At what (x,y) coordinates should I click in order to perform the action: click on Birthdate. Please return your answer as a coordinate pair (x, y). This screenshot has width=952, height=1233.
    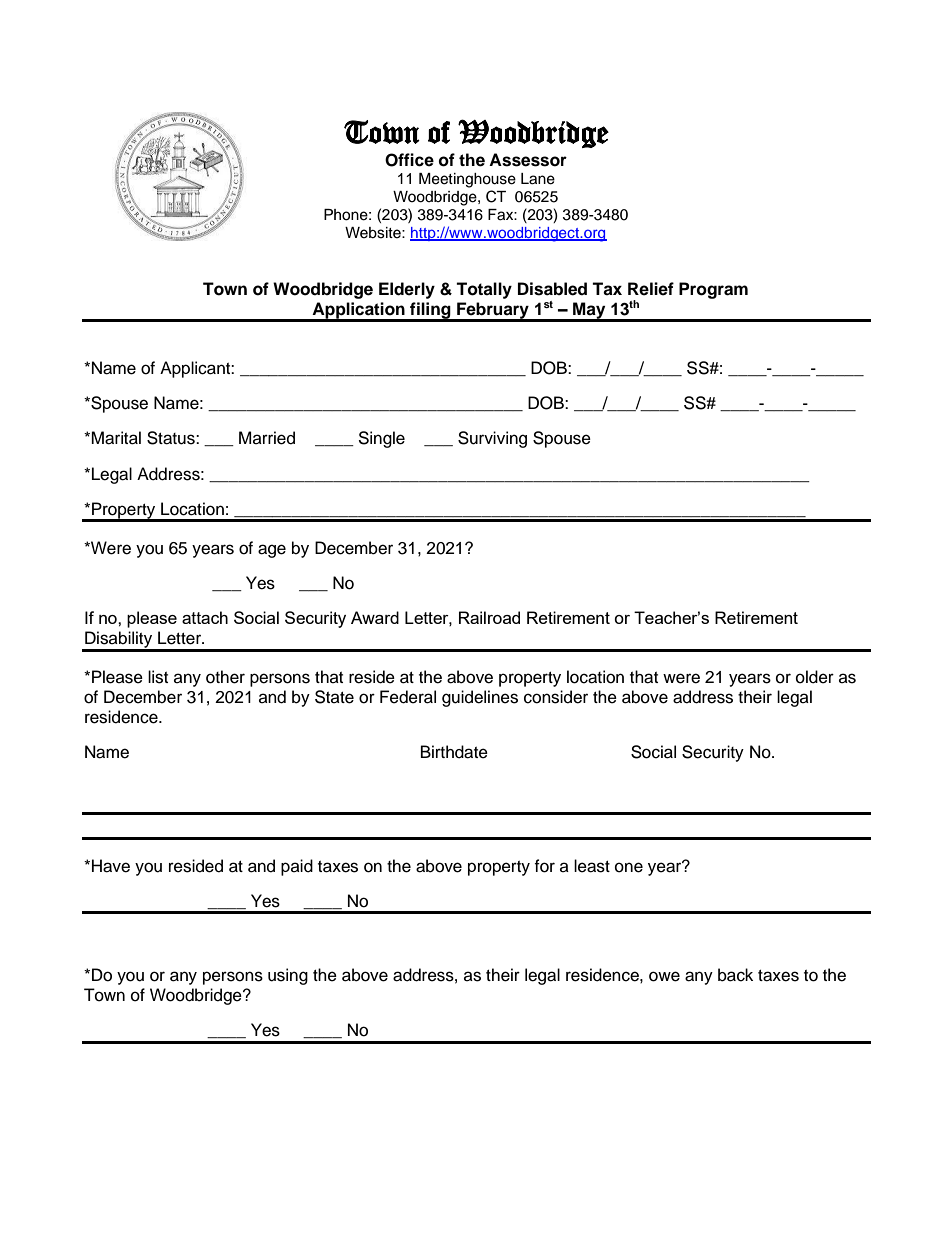
    Looking at the image, I should click on (454, 752).
